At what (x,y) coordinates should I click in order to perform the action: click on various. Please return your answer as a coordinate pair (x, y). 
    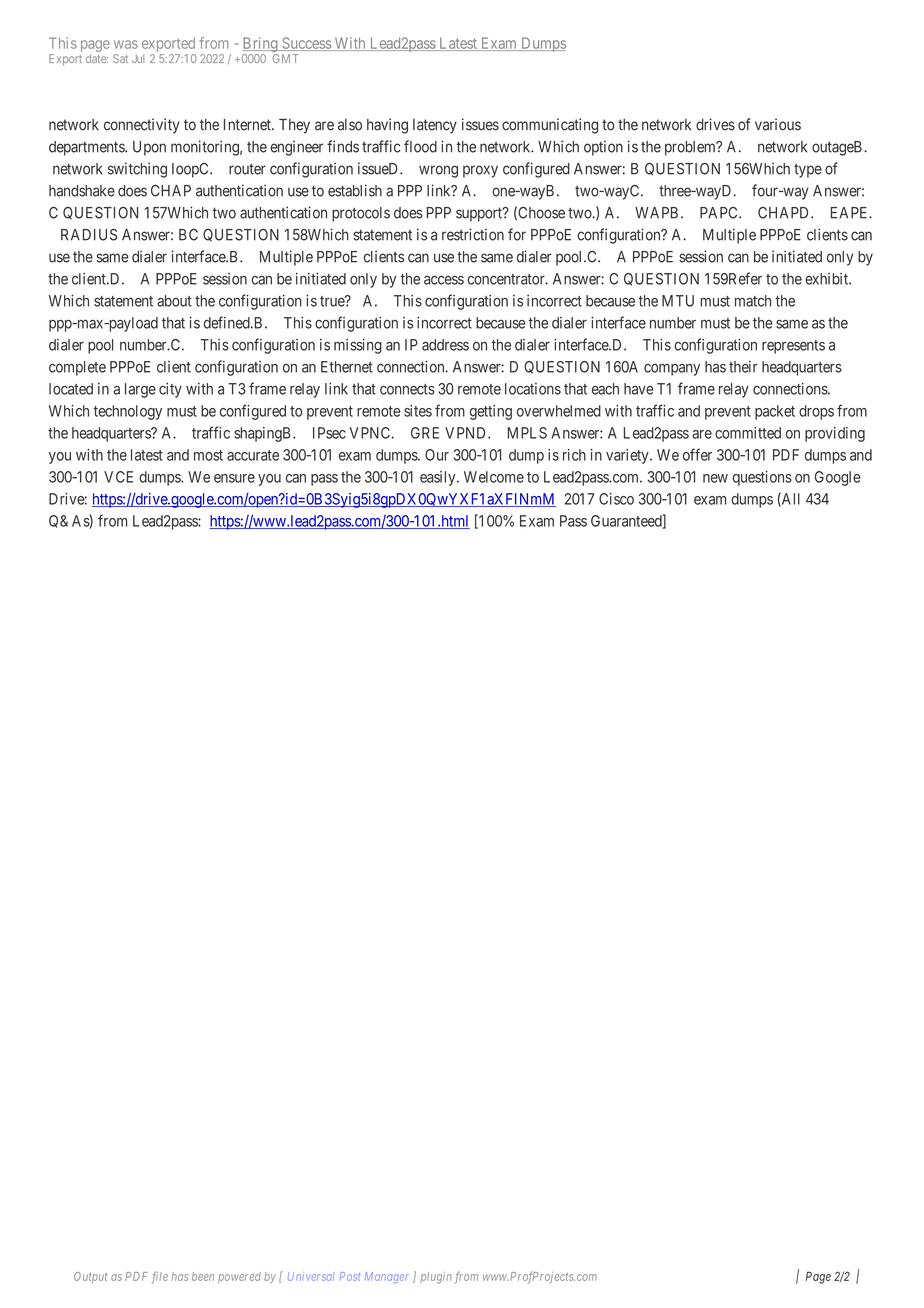
    Looking at the image, I should click on (778, 124).
